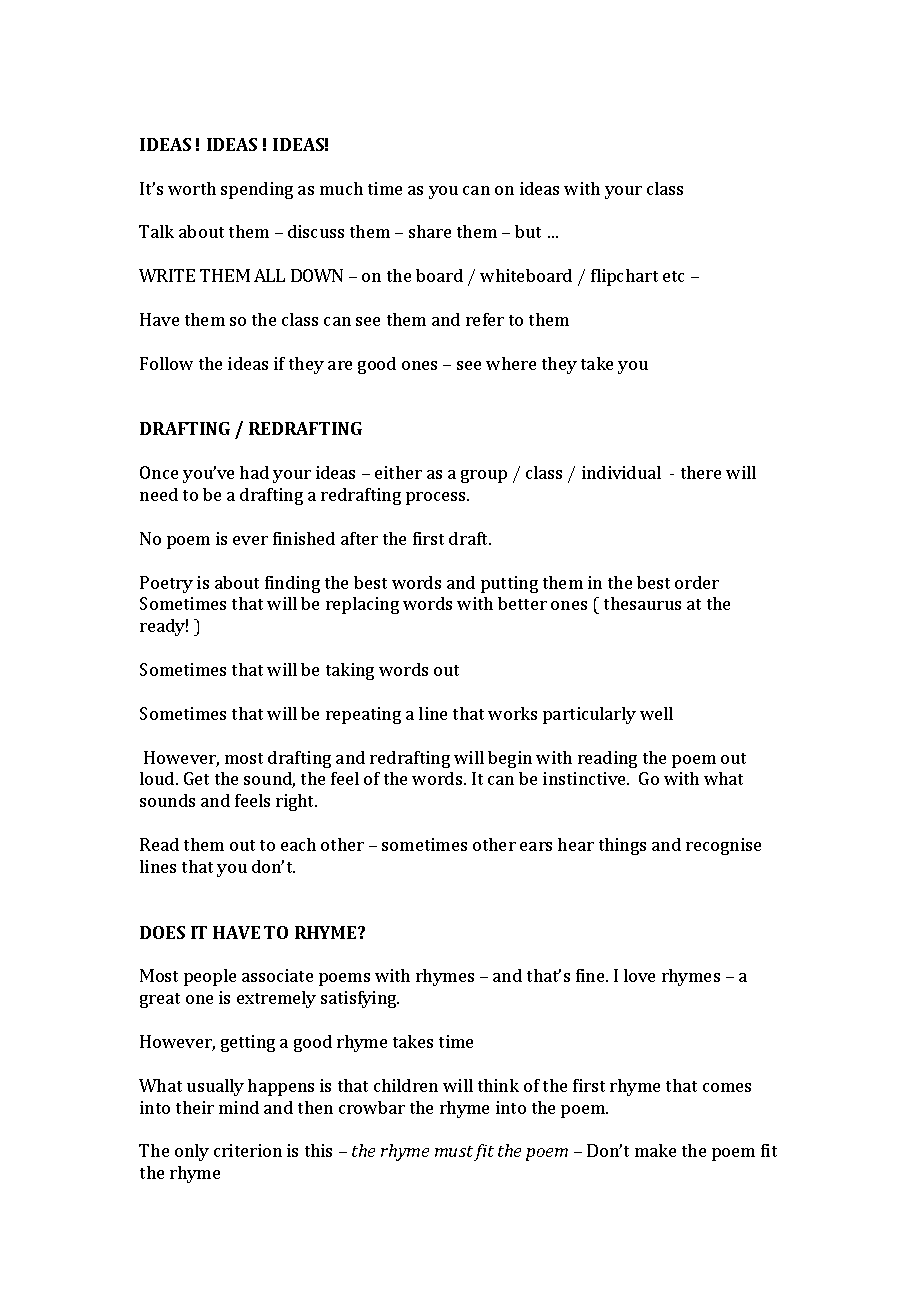 The width and height of the screenshot is (924, 1309). I want to click on must, so click(454, 1151).
